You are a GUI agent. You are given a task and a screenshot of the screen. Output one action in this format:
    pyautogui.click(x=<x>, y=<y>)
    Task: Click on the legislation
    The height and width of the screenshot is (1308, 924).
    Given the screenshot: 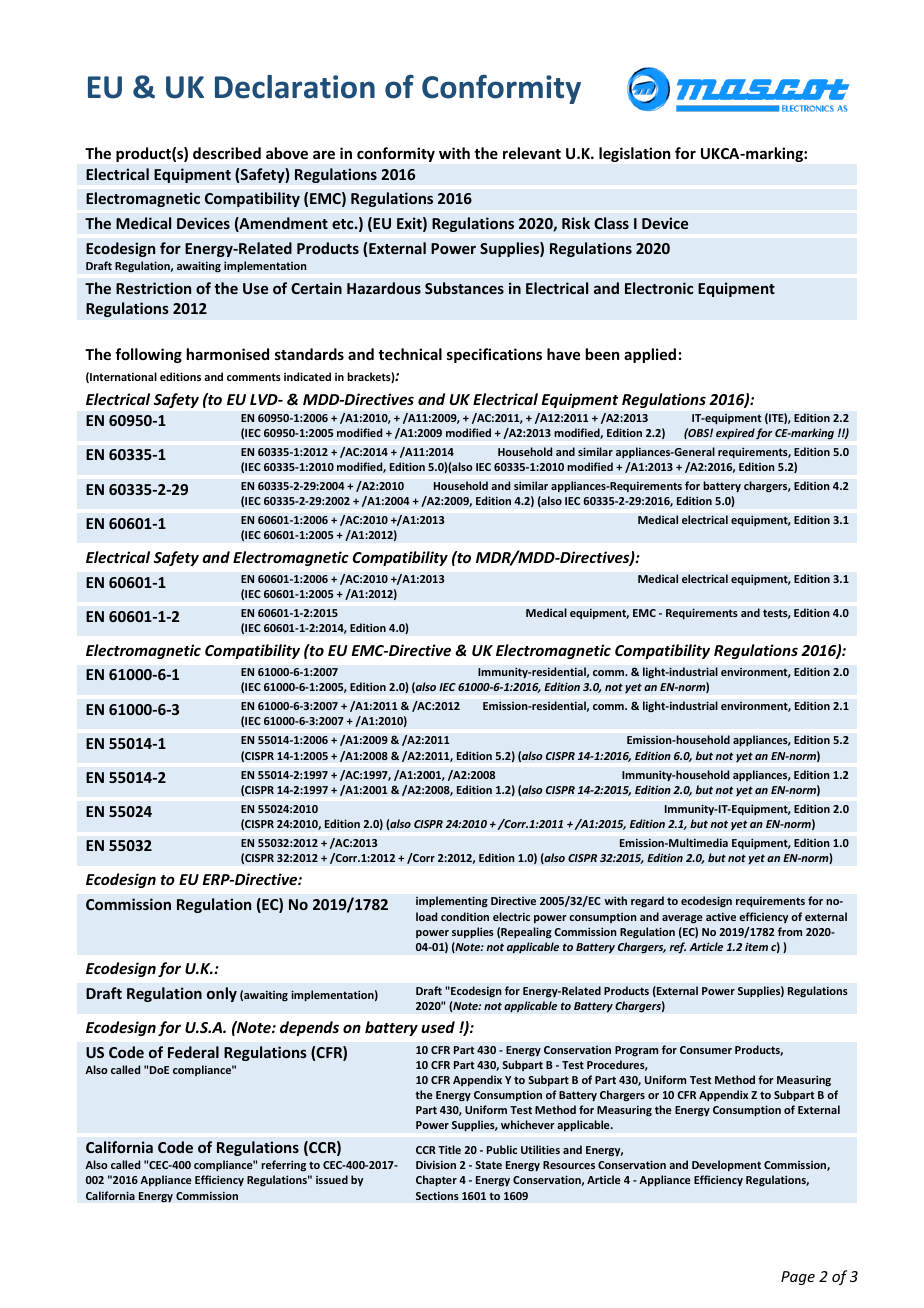 What is the action you would take?
    pyautogui.click(x=634, y=154)
